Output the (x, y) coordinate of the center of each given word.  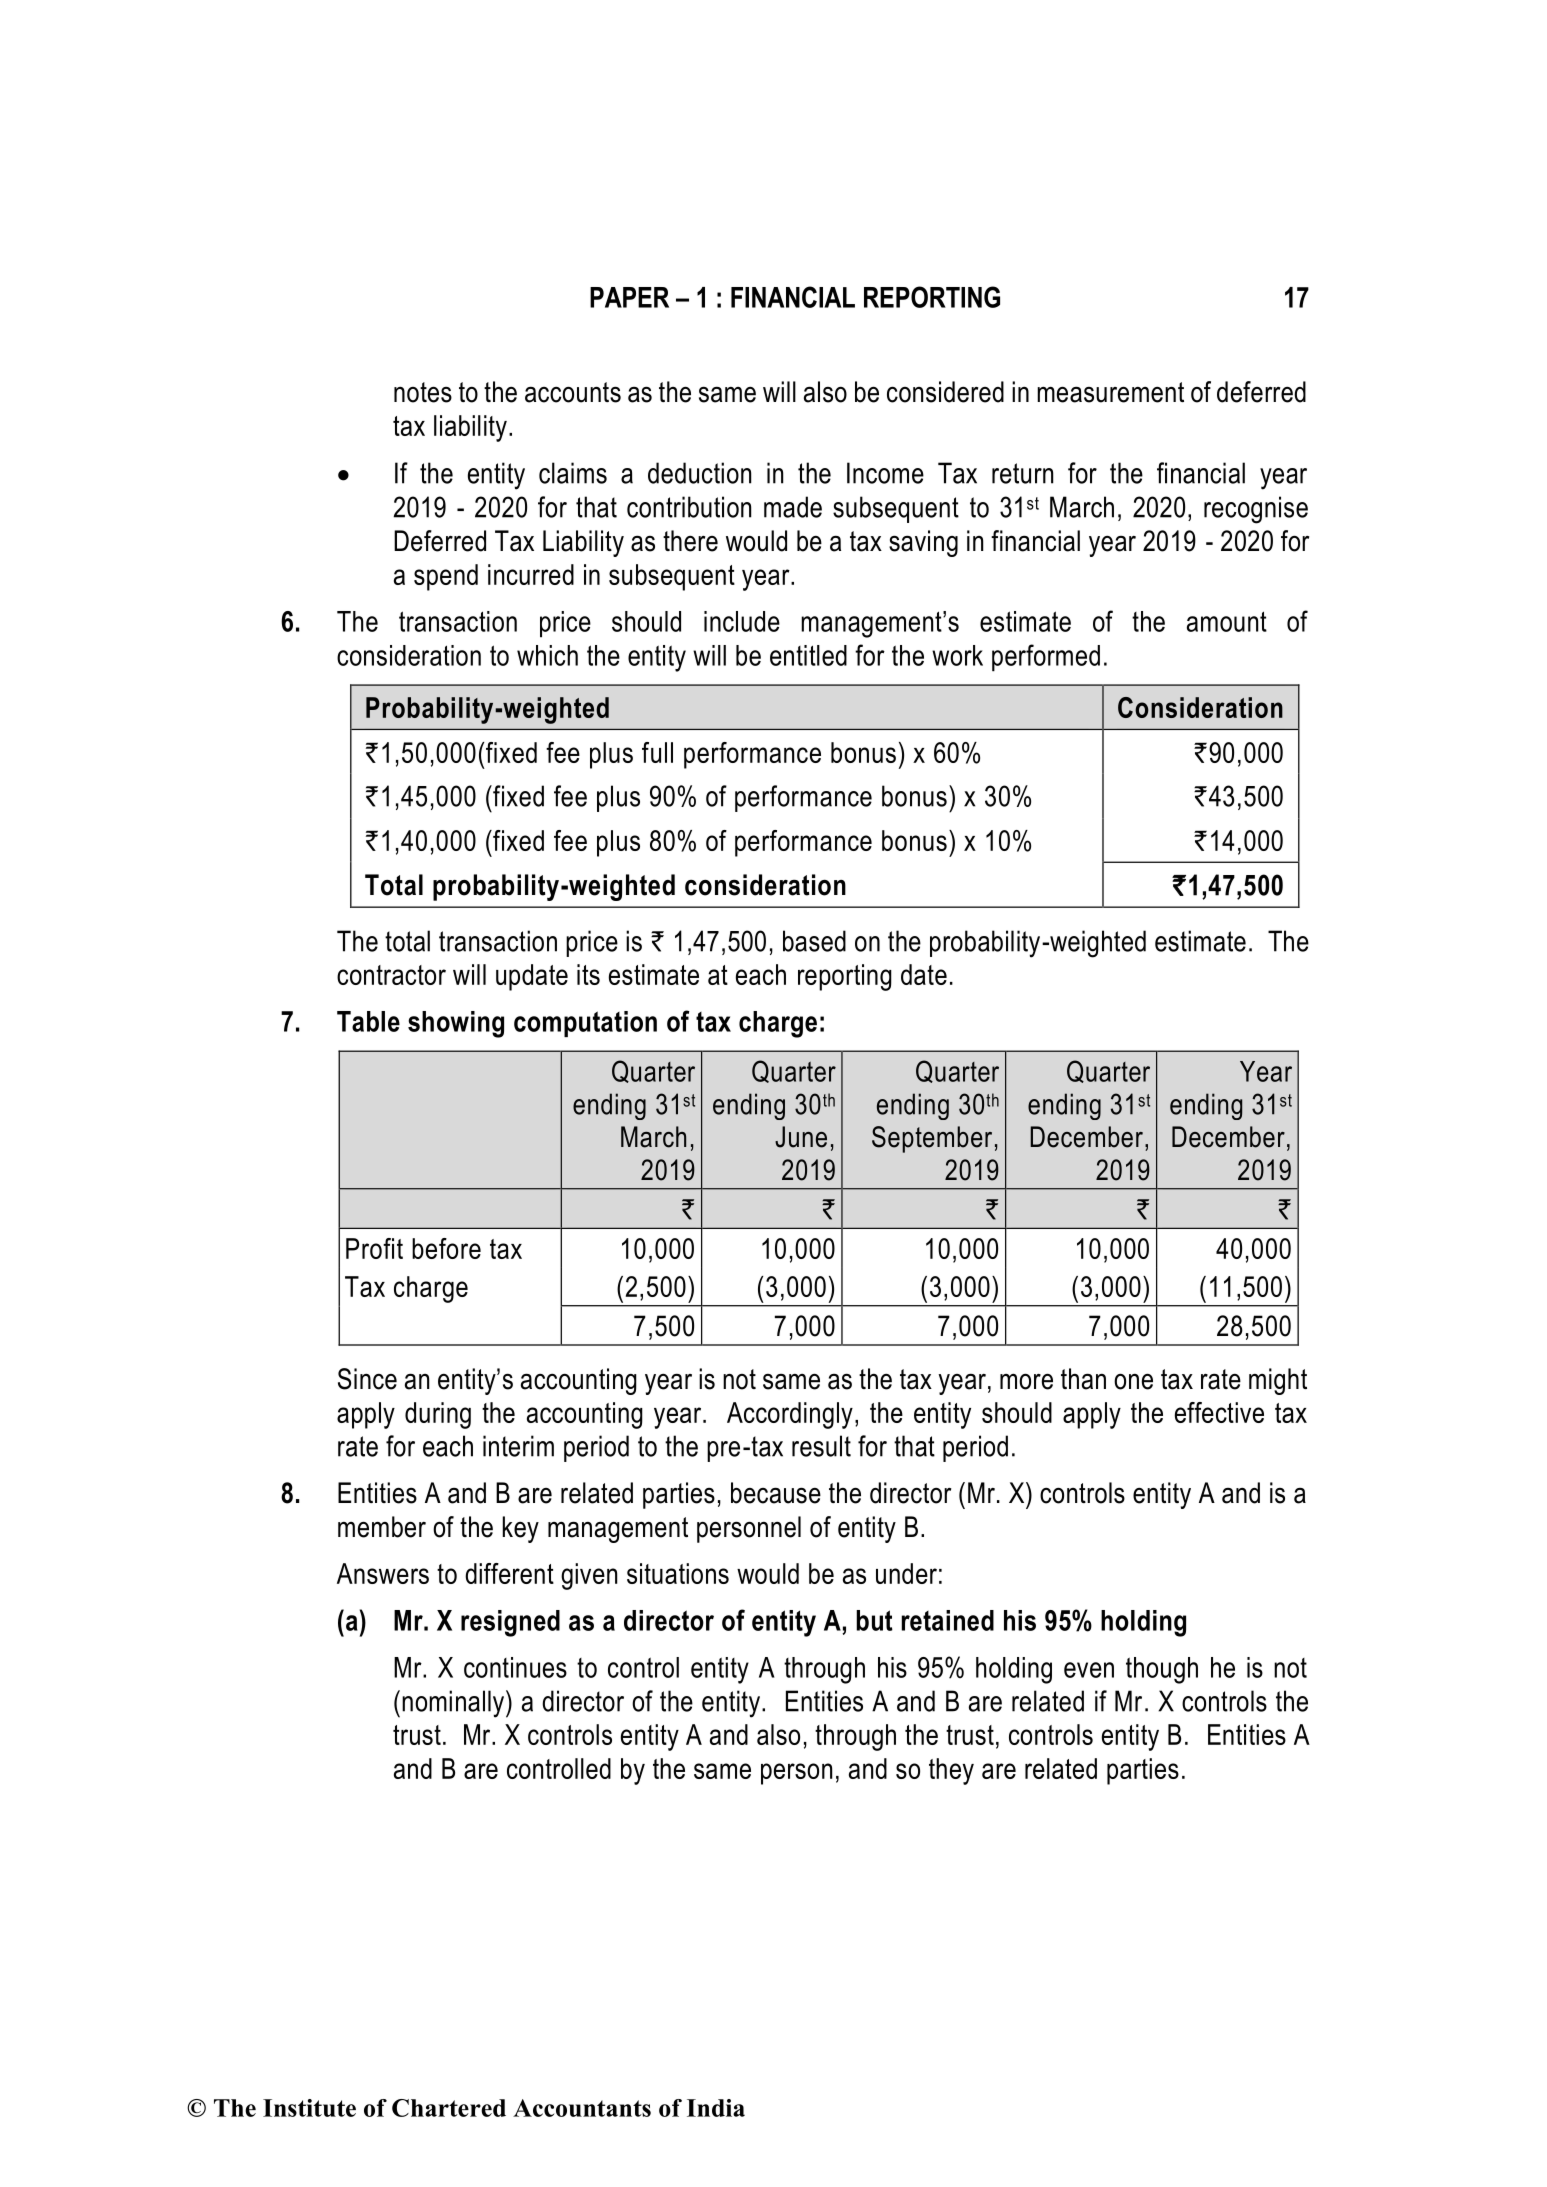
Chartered (449, 2108)
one (1133, 1382)
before (446, 1248)
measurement (1110, 392)
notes (423, 392)
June (801, 1137)
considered (945, 392)
